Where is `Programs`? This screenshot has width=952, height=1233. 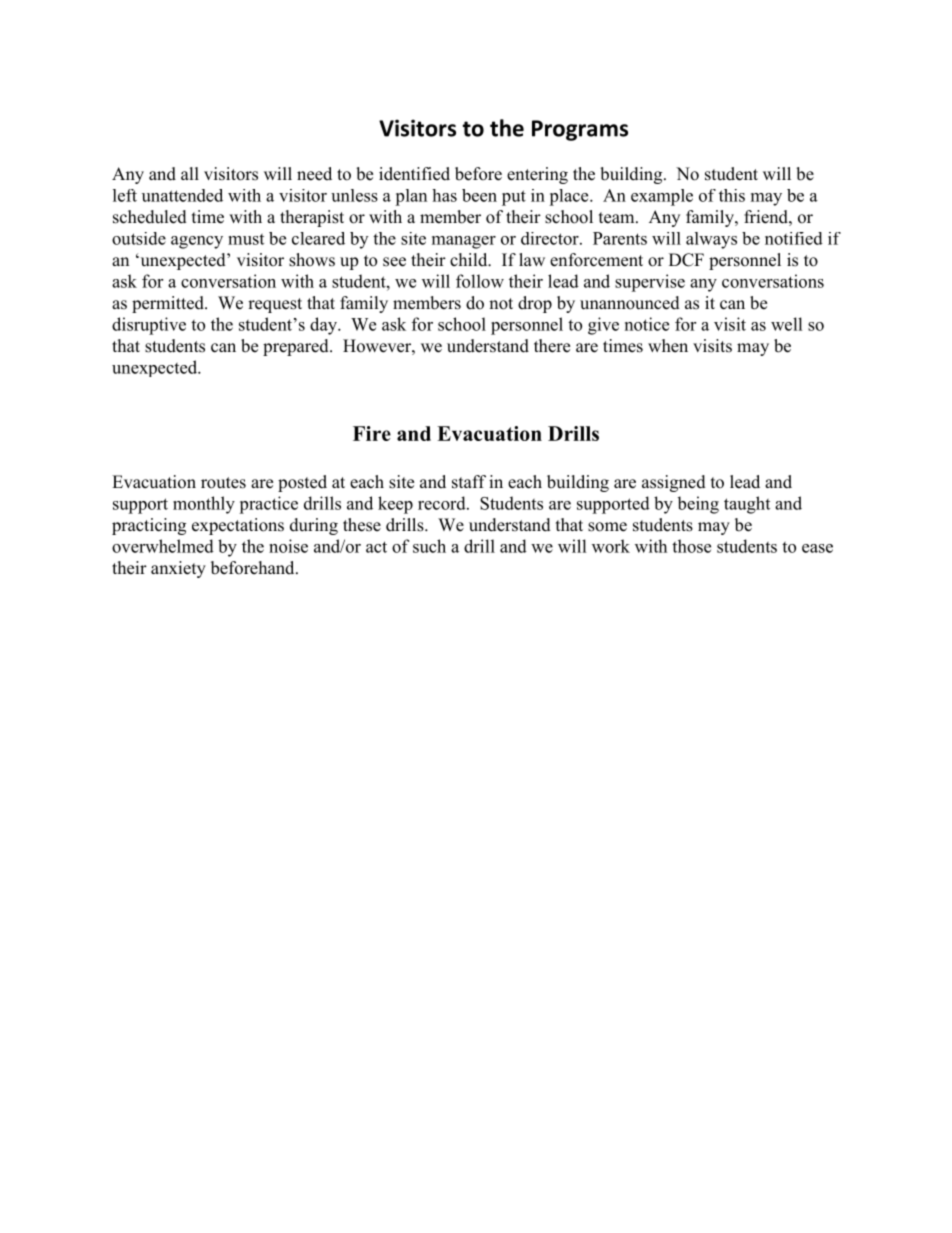
Programs is located at coordinates (580, 130).
